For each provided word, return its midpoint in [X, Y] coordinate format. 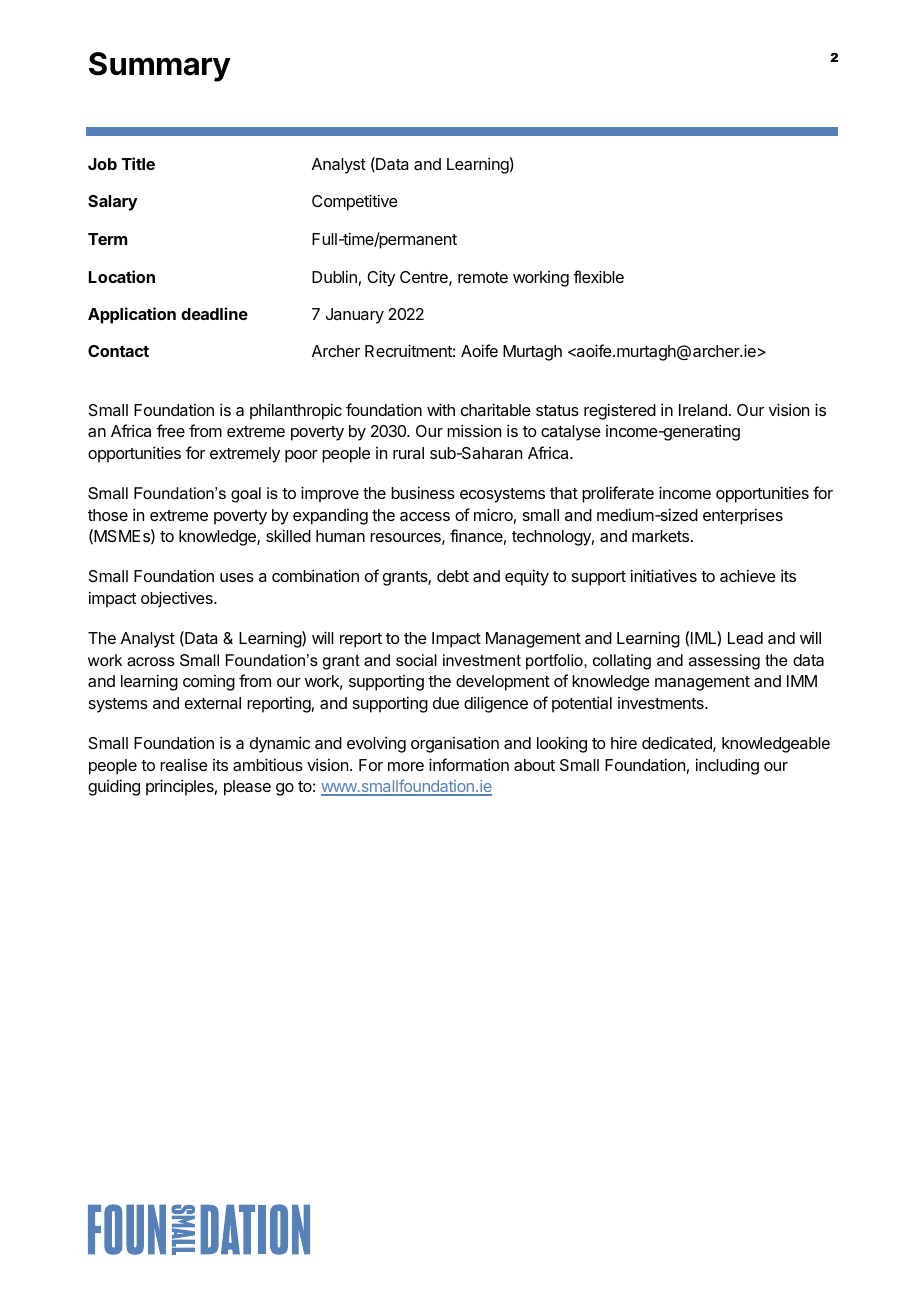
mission [474, 430]
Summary [160, 67]
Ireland [703, 410]
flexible [598, 276]
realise [184, 764]
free [171, 430]
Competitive [355, 202]
